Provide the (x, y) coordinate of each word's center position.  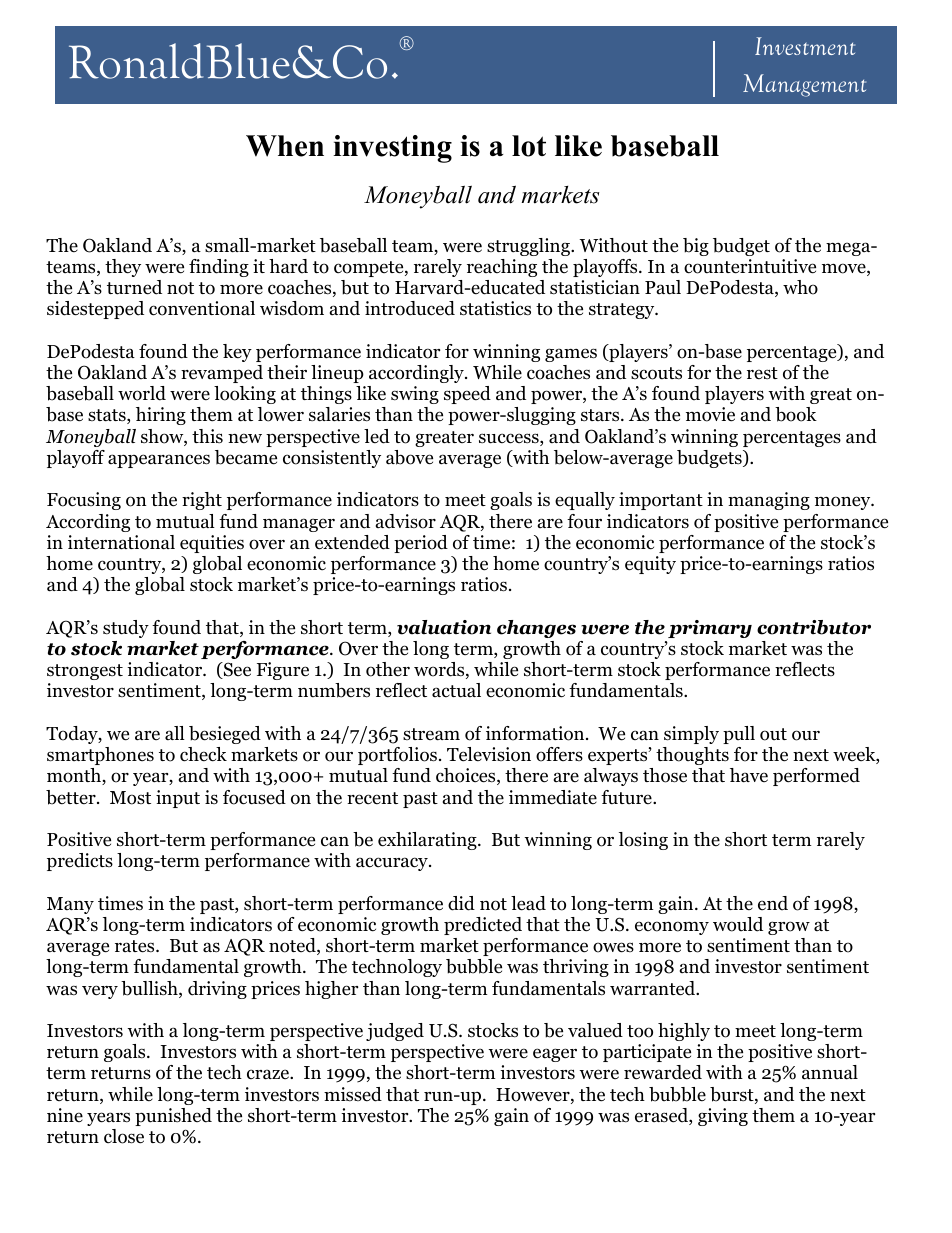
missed (353, 1094)
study (126, 629)
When (285, 146)
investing (392, 149)
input (178, 799)
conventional (202, 308)
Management (804, 85)
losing (643, 841)
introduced (410, 308)
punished (173, 1117)
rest (762, 373)
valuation (444, 627)
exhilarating (428, 841)
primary (710, 629)
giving (723, 1117)
